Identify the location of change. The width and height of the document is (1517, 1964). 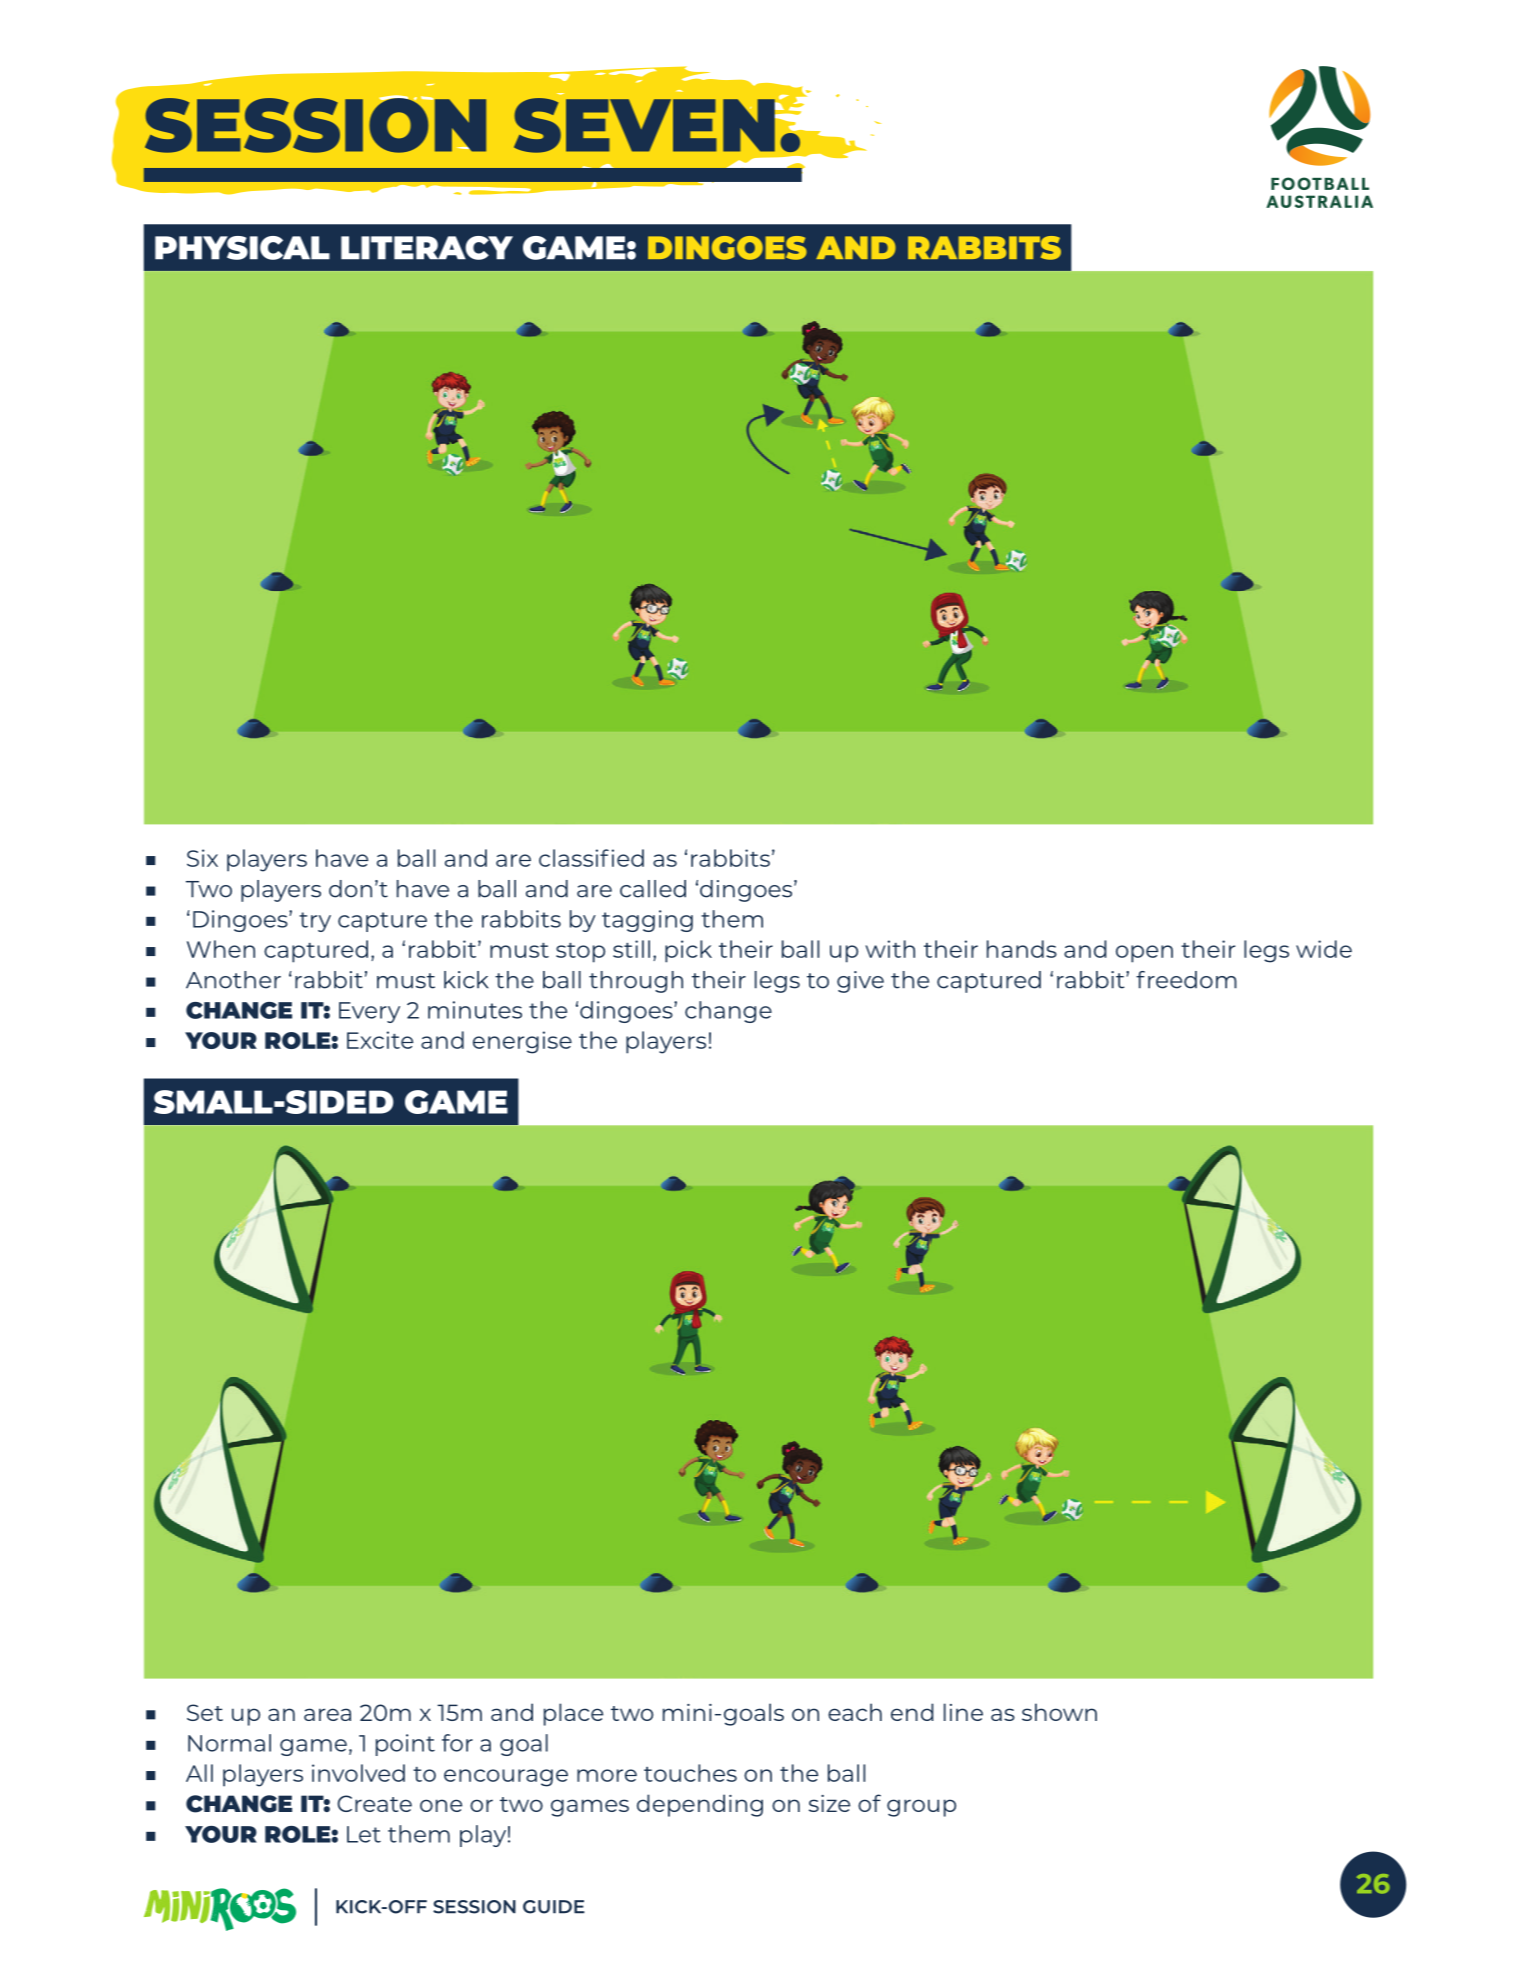
(728, 1012).
